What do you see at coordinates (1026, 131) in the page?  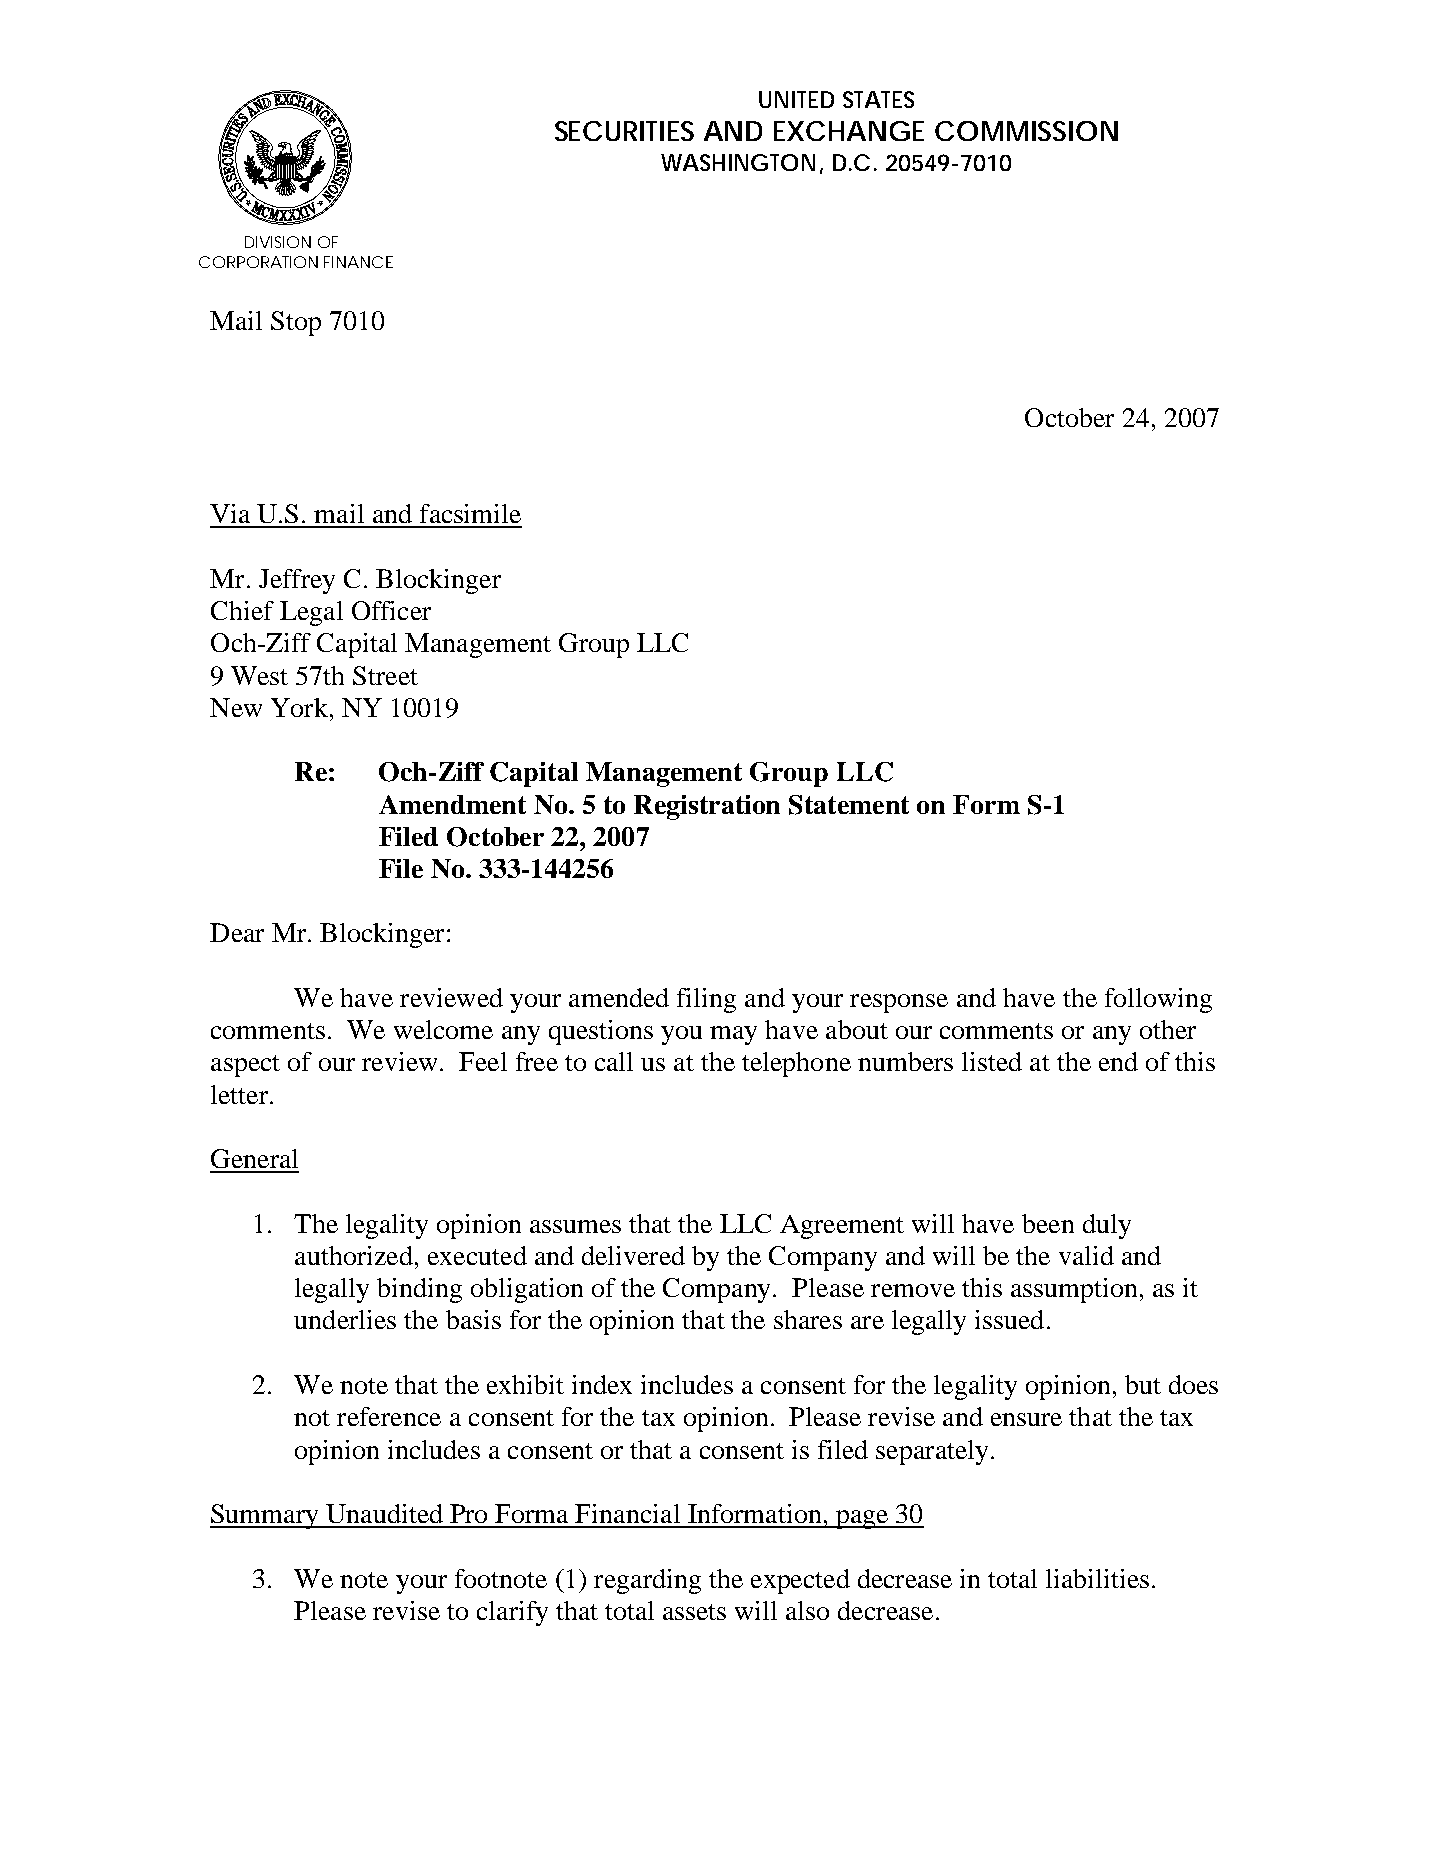 I see `COMMISSION` at bounding box center [1026, 131].
